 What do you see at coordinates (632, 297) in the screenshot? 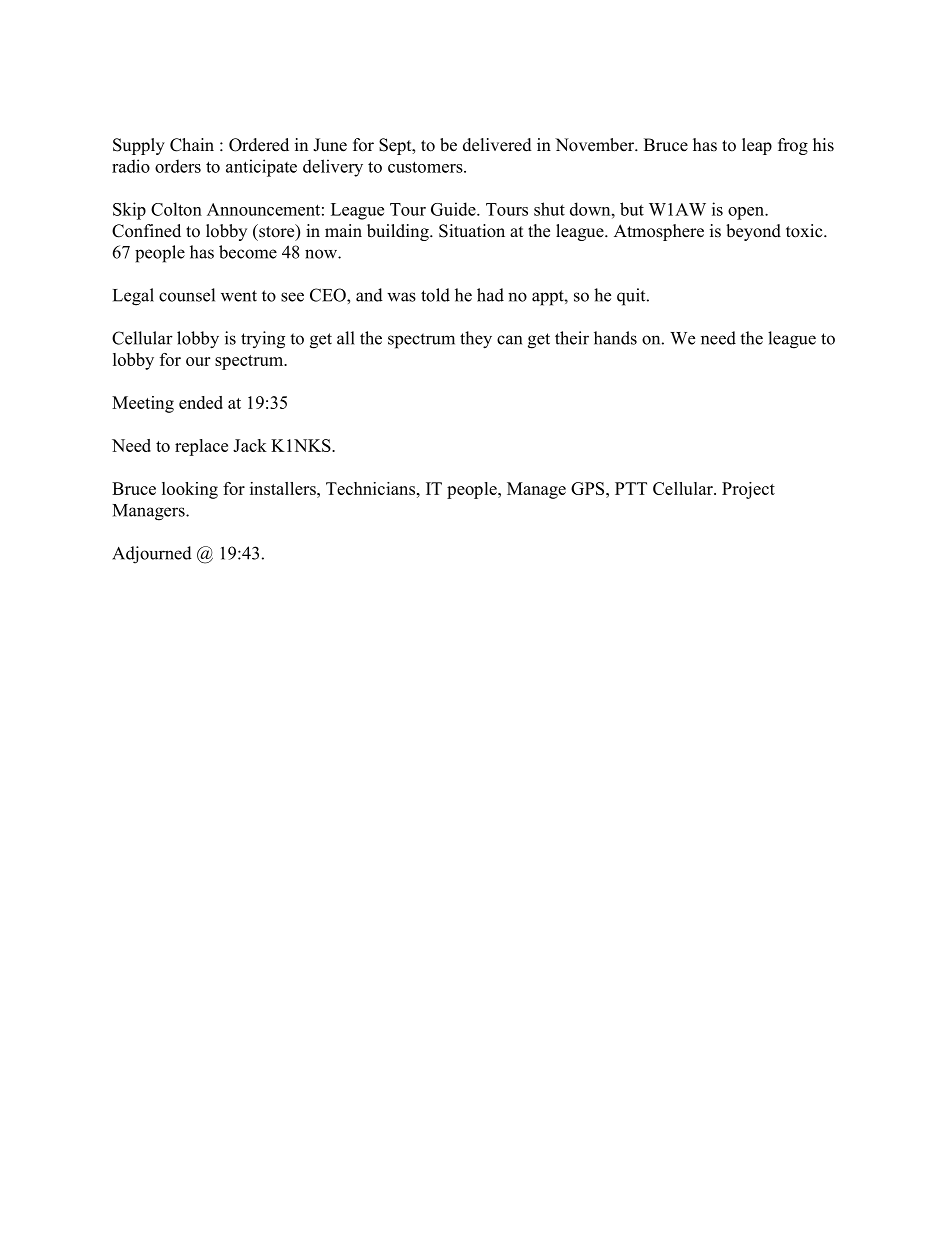
I see `quit` at bounding box center [632, 297].
